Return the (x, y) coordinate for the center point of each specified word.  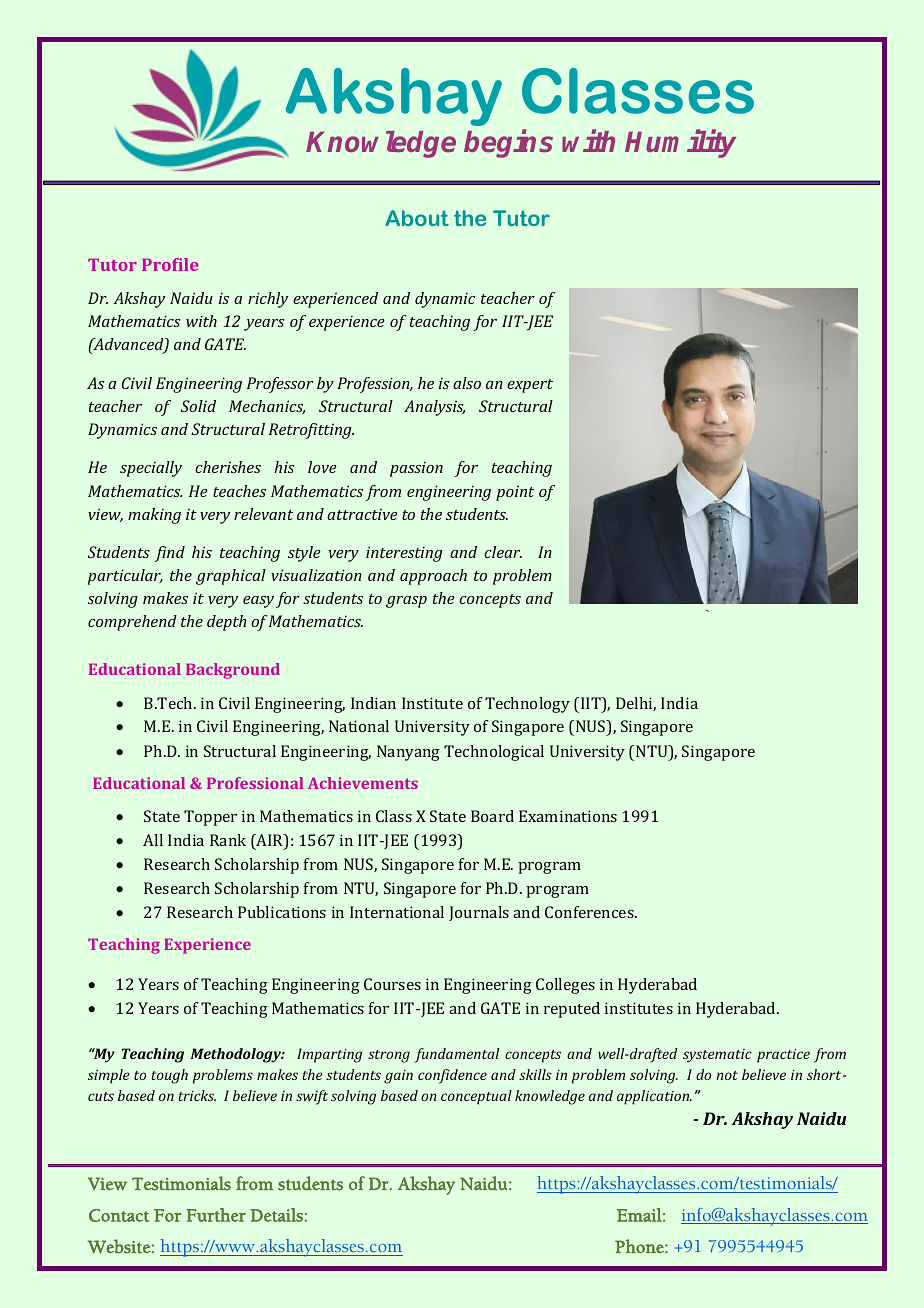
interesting (404, 554)
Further (216, 1215)
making (154, 516)
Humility (680, 144)
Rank (228, 840)
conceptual (476, 1097)
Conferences (590, 912)
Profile (170, 264)
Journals (479, 913)
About (417, 218)
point (515, 493)
